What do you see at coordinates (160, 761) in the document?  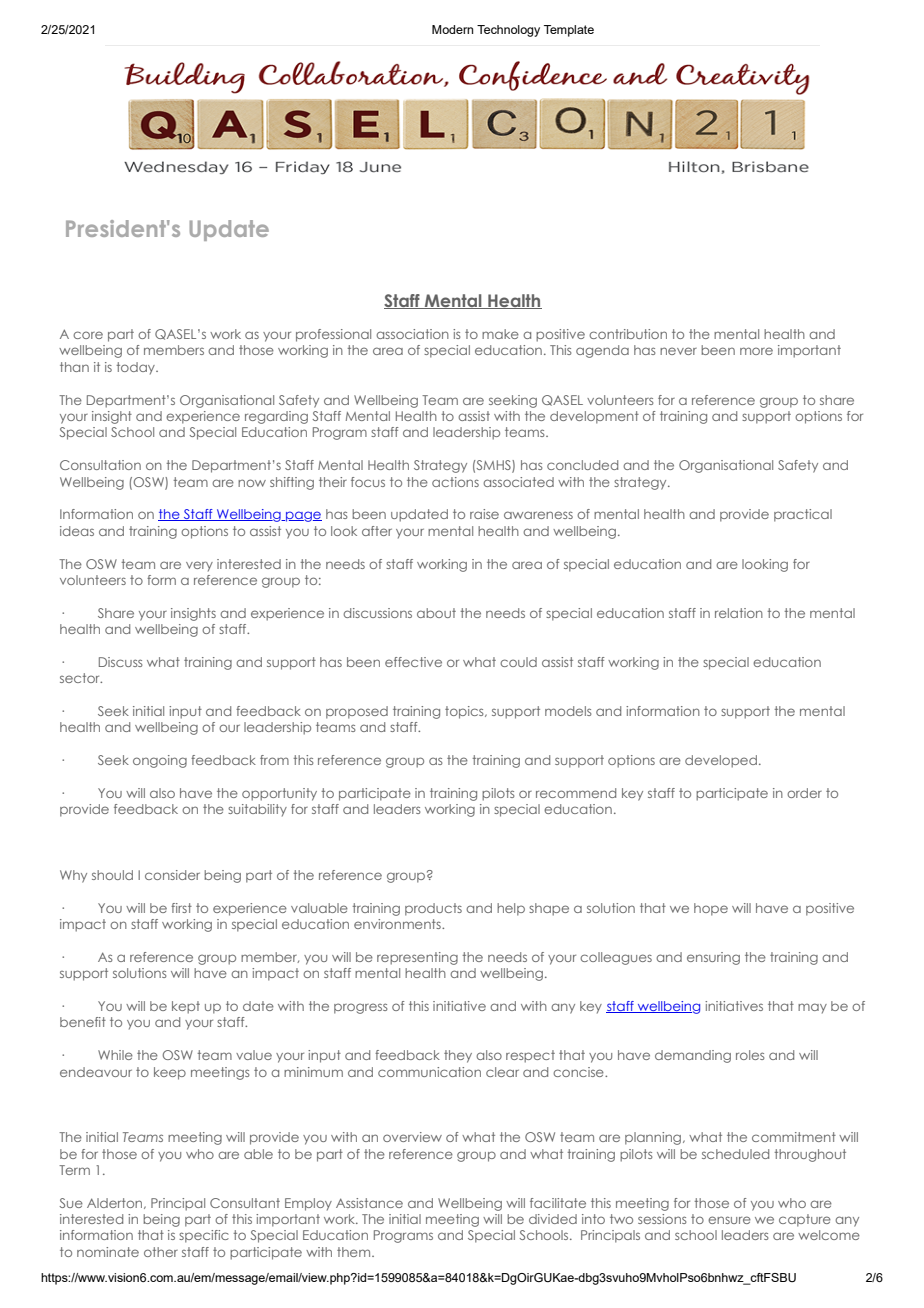 I see `ongoing` at bounding box center [160, 761].
